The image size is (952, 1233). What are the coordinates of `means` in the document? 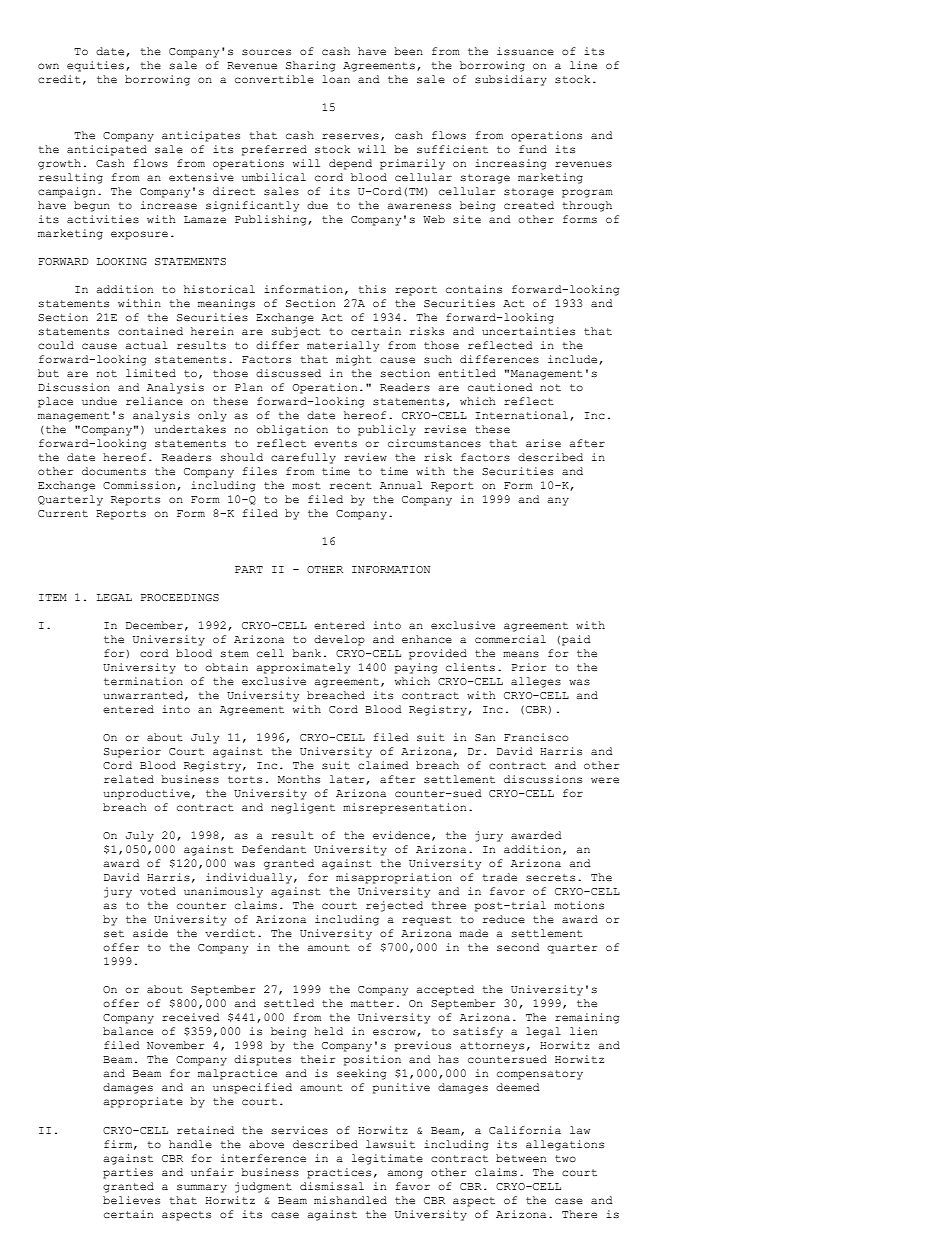 It's located at (521, 654).
